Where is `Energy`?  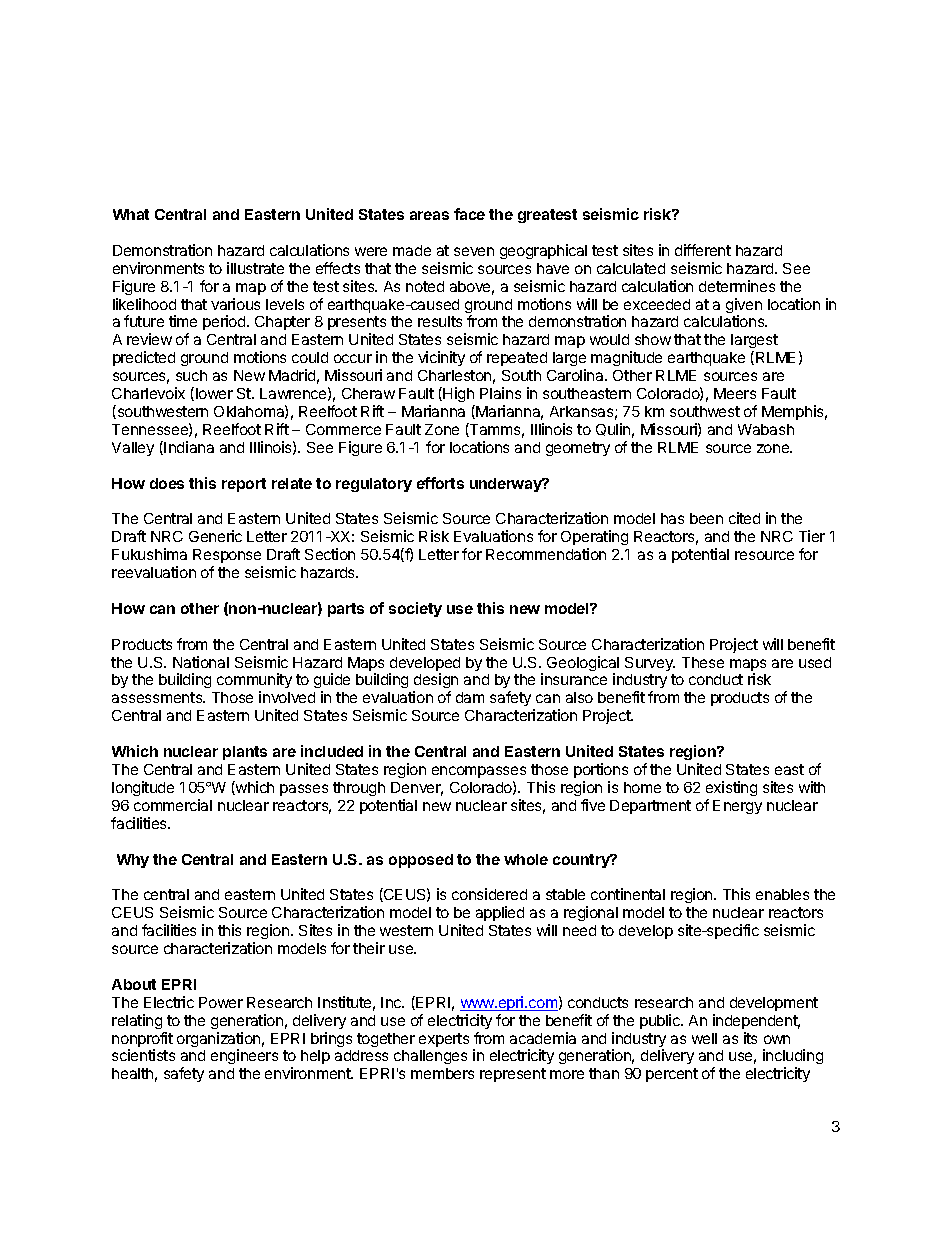
Energy is located at coordinates (737, 807).
